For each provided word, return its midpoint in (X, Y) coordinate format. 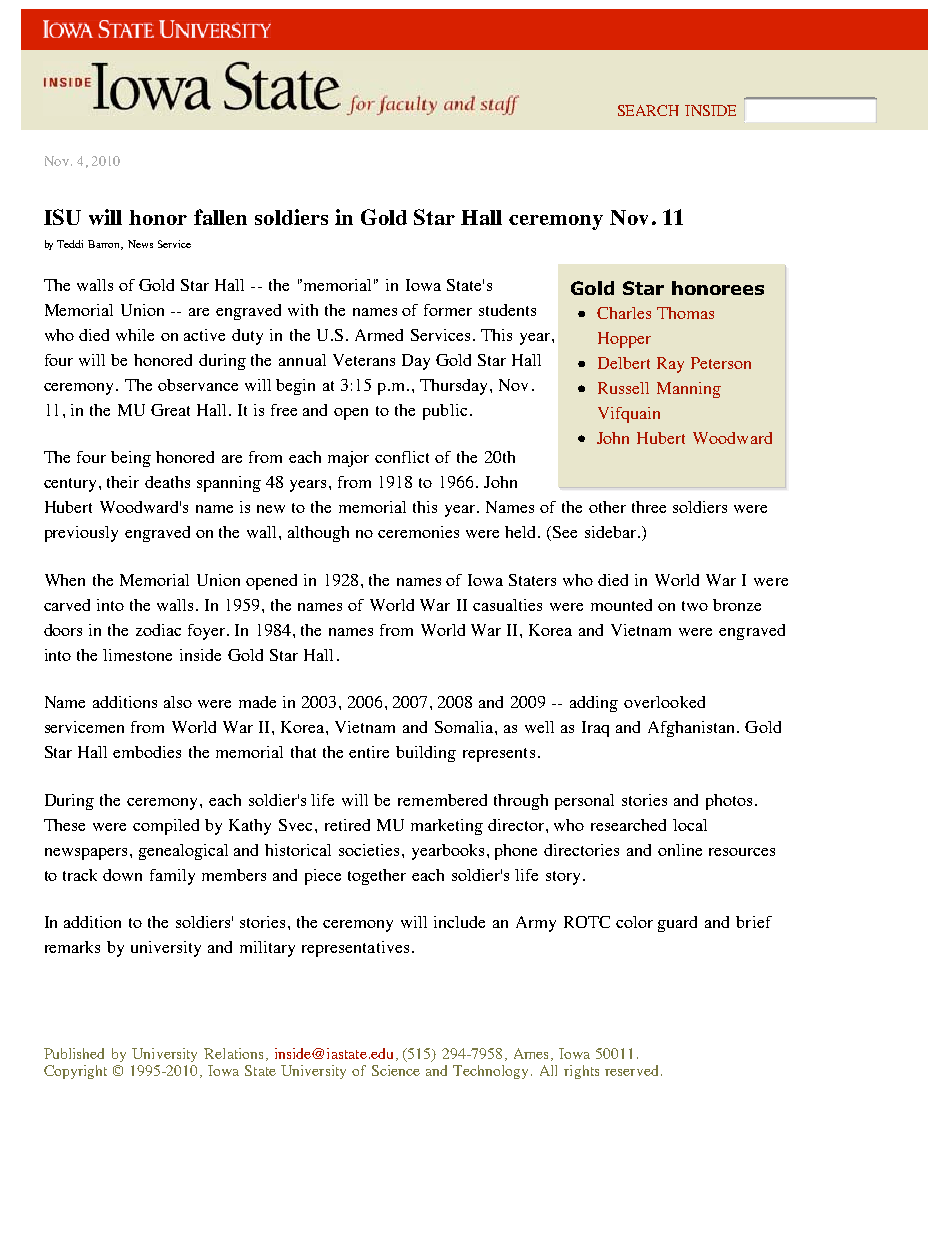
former (448, 310)
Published (74, 1053)
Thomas (685, 313)
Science (396, 1070)
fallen (220, 217)
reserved (631, 1070)
